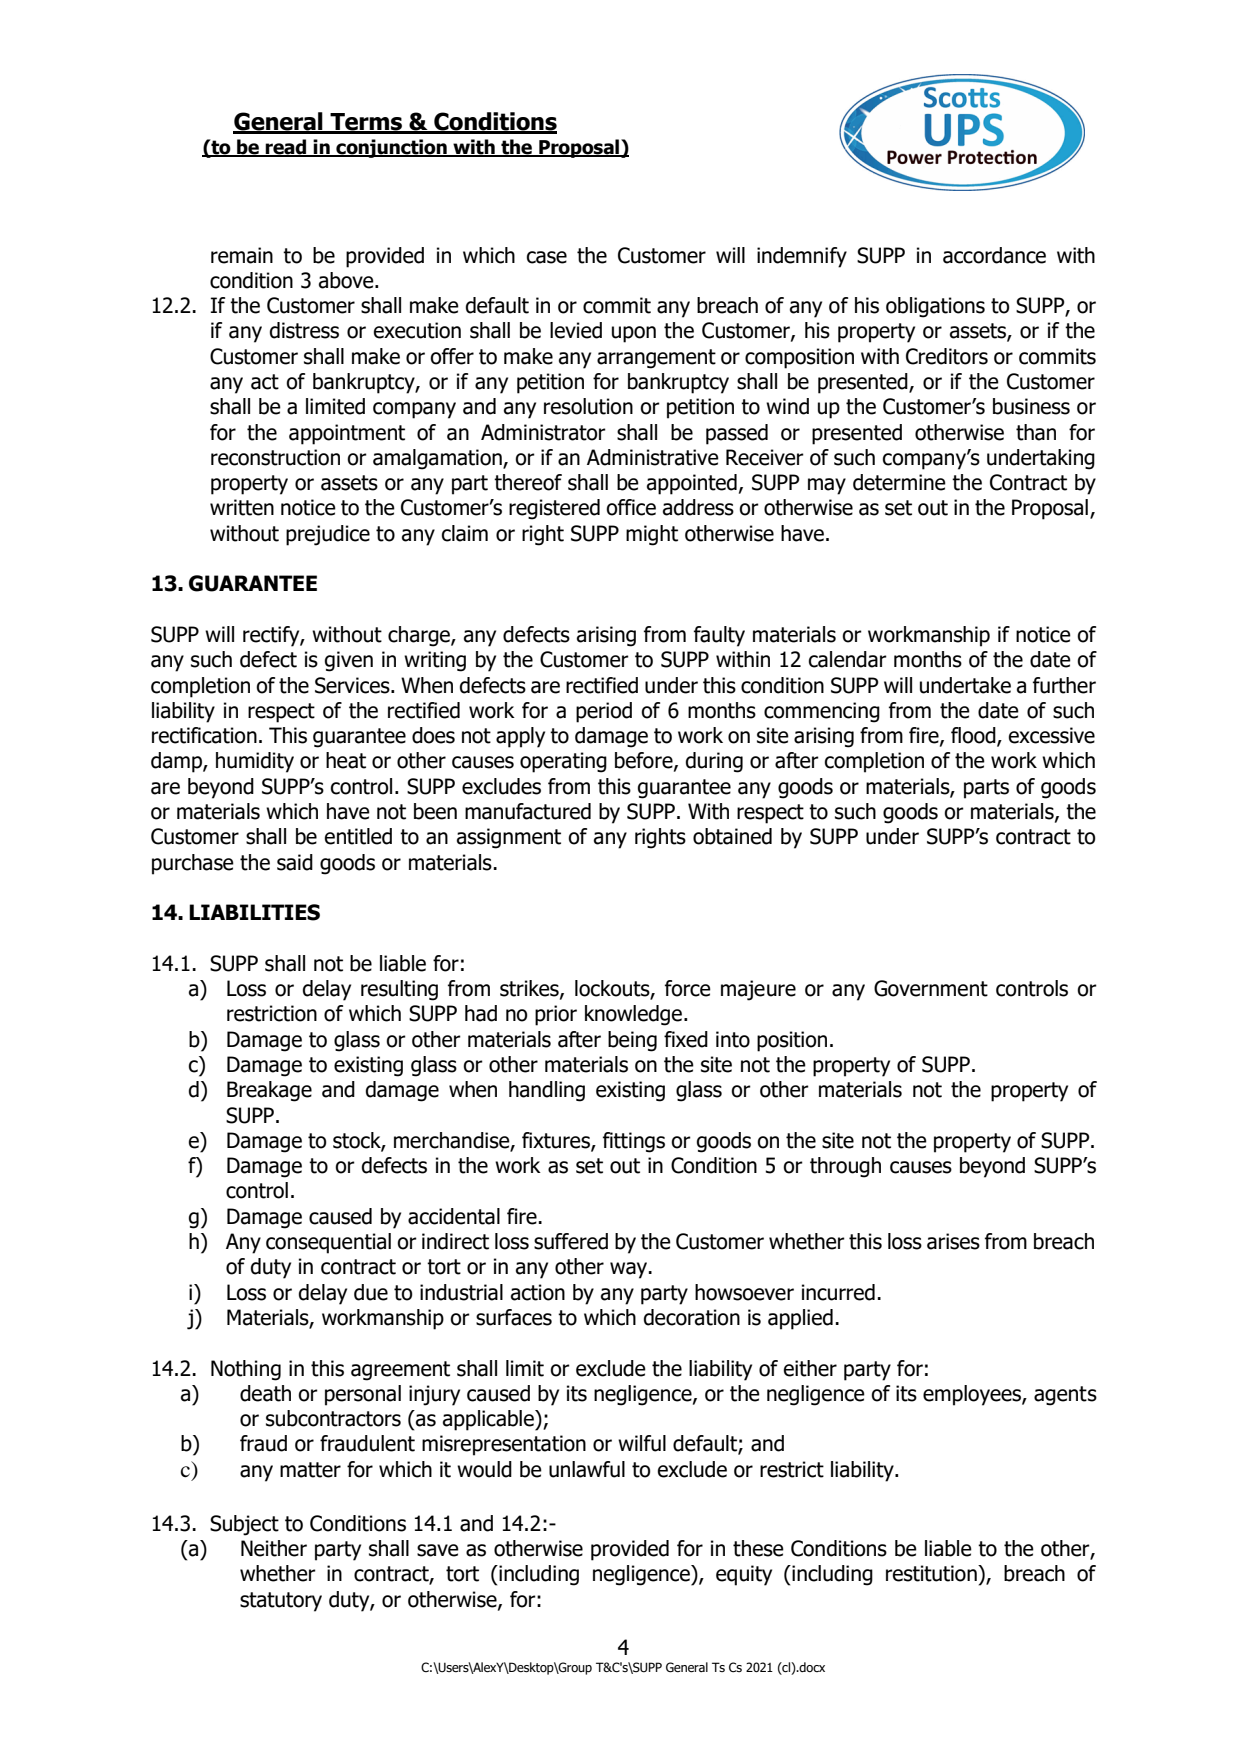 The height and width of the screenshot is (1764, 1247). Describe the element at coordinates (281, 1602) in the screenshot. I see `statutory` at that location.
